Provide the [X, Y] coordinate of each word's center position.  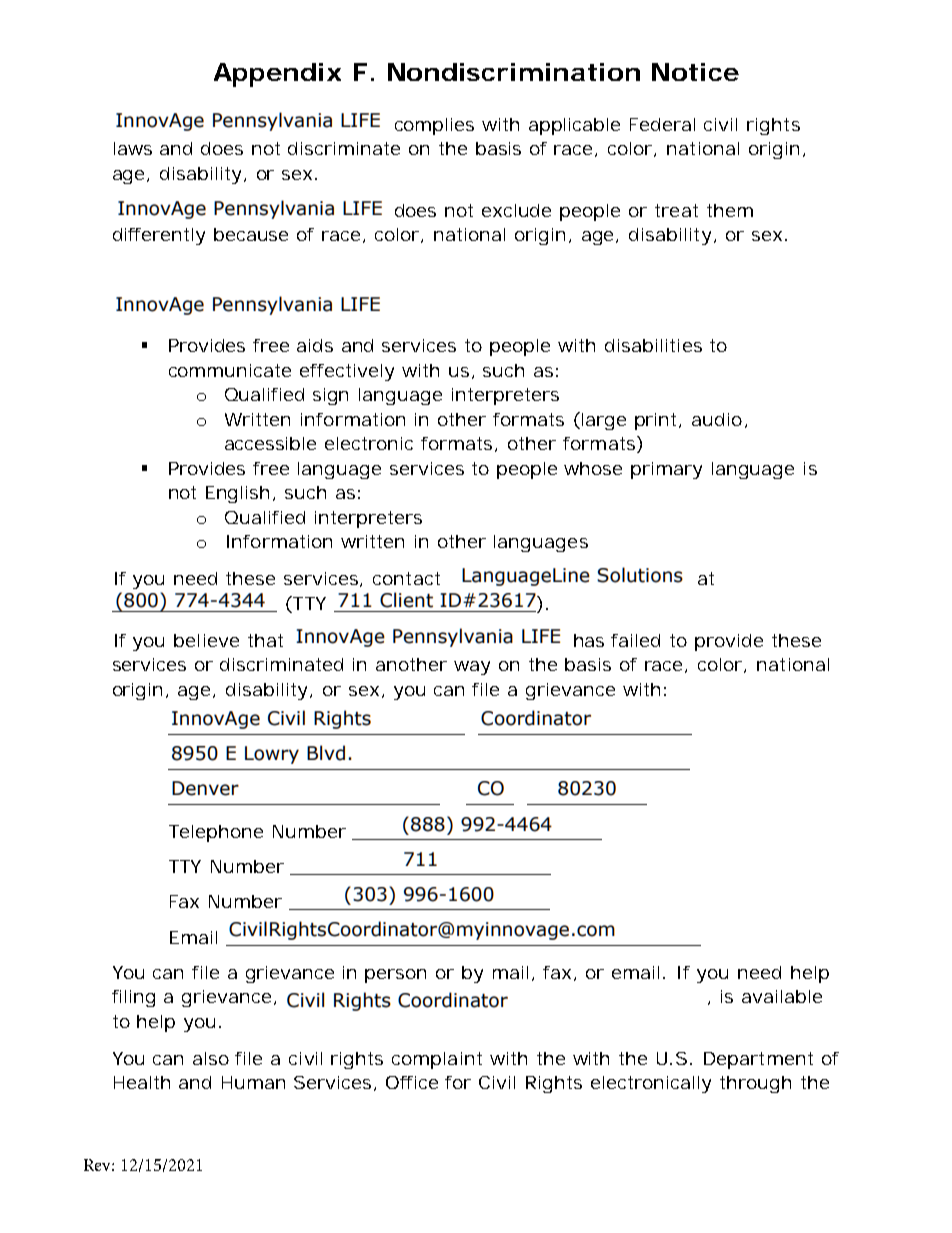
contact [406, 578]
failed [635, 640]
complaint [437, 1060]
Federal [662, 124]
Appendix [277, 75]
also [211, 1058]
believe [206, 640]
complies [434, 126]
